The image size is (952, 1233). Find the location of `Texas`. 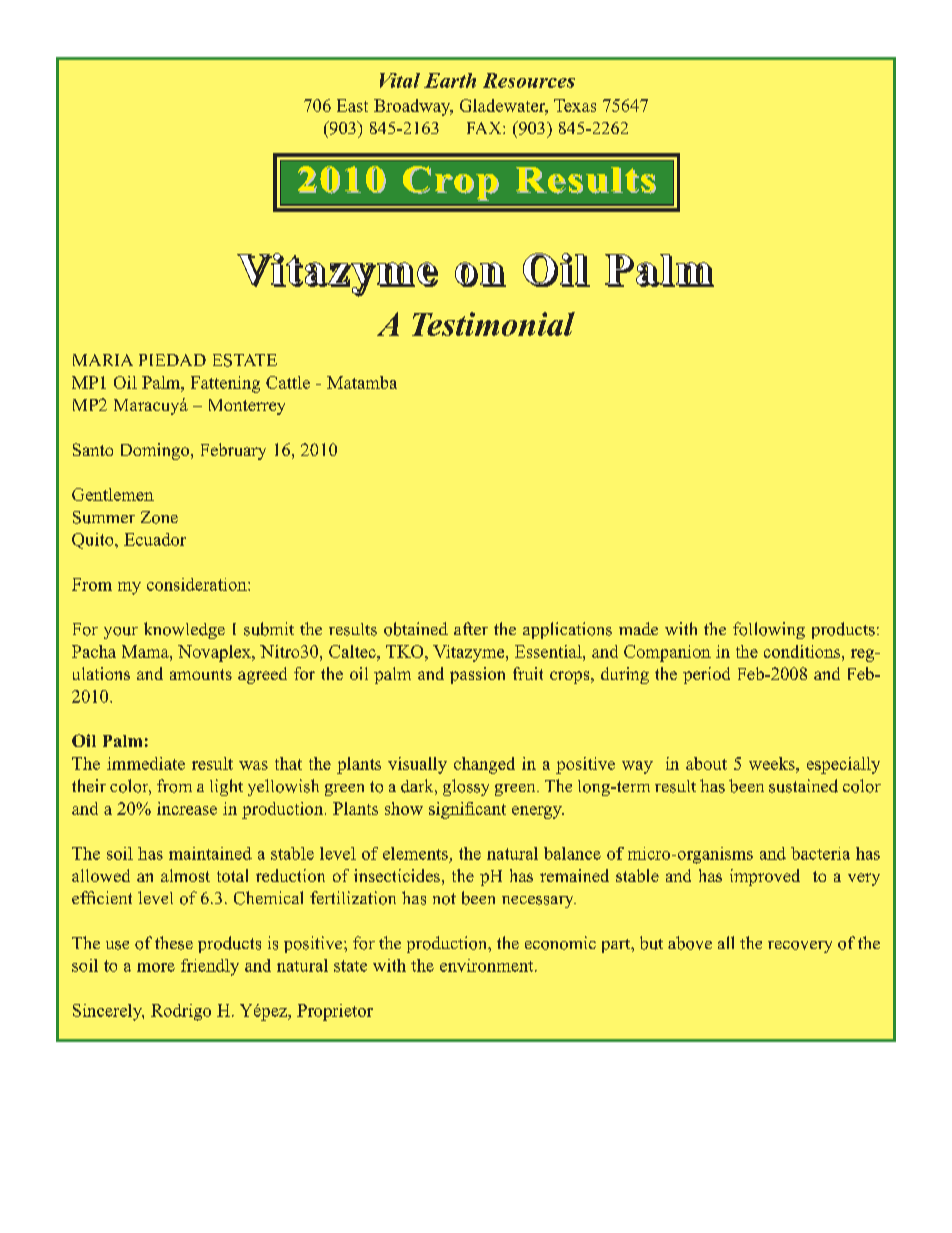

Texas is located at coordinates (575, 105).
